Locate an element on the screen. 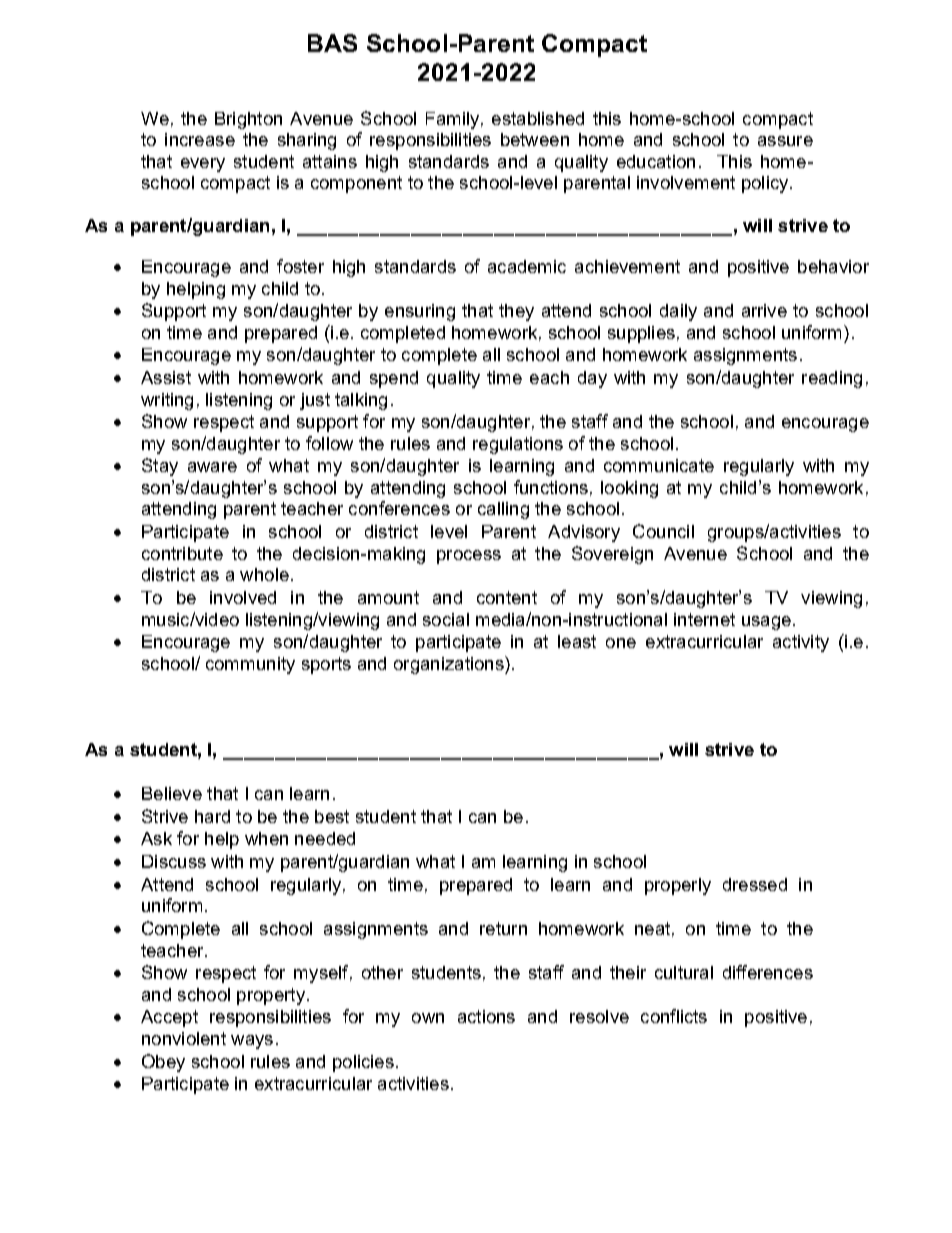 The image size is (952, 1233). established is located at coordinates (538, 118).
